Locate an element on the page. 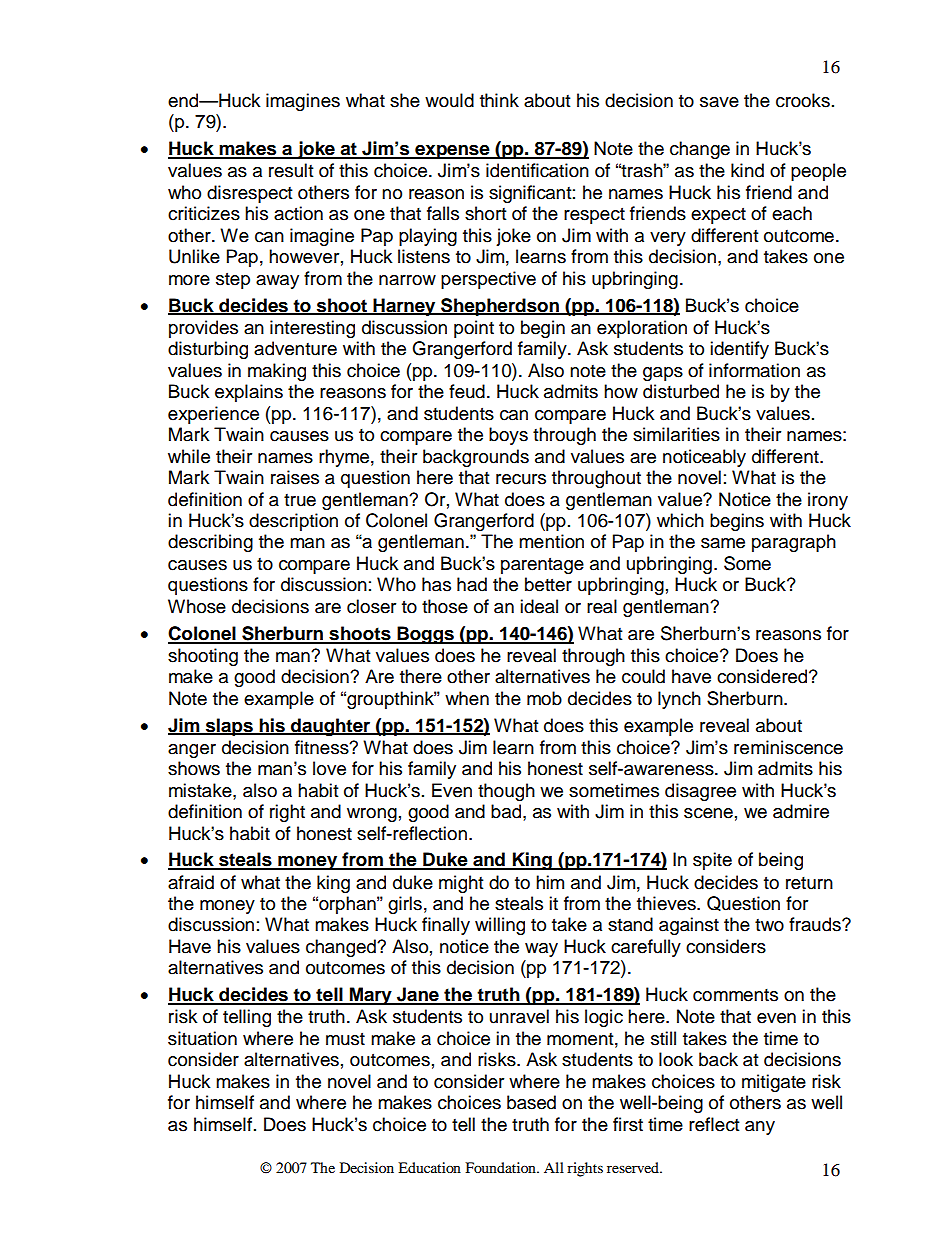 Image resolution: width=952 pixels, height=1233 pixels. Whose is located at coordinates (197, 606).
